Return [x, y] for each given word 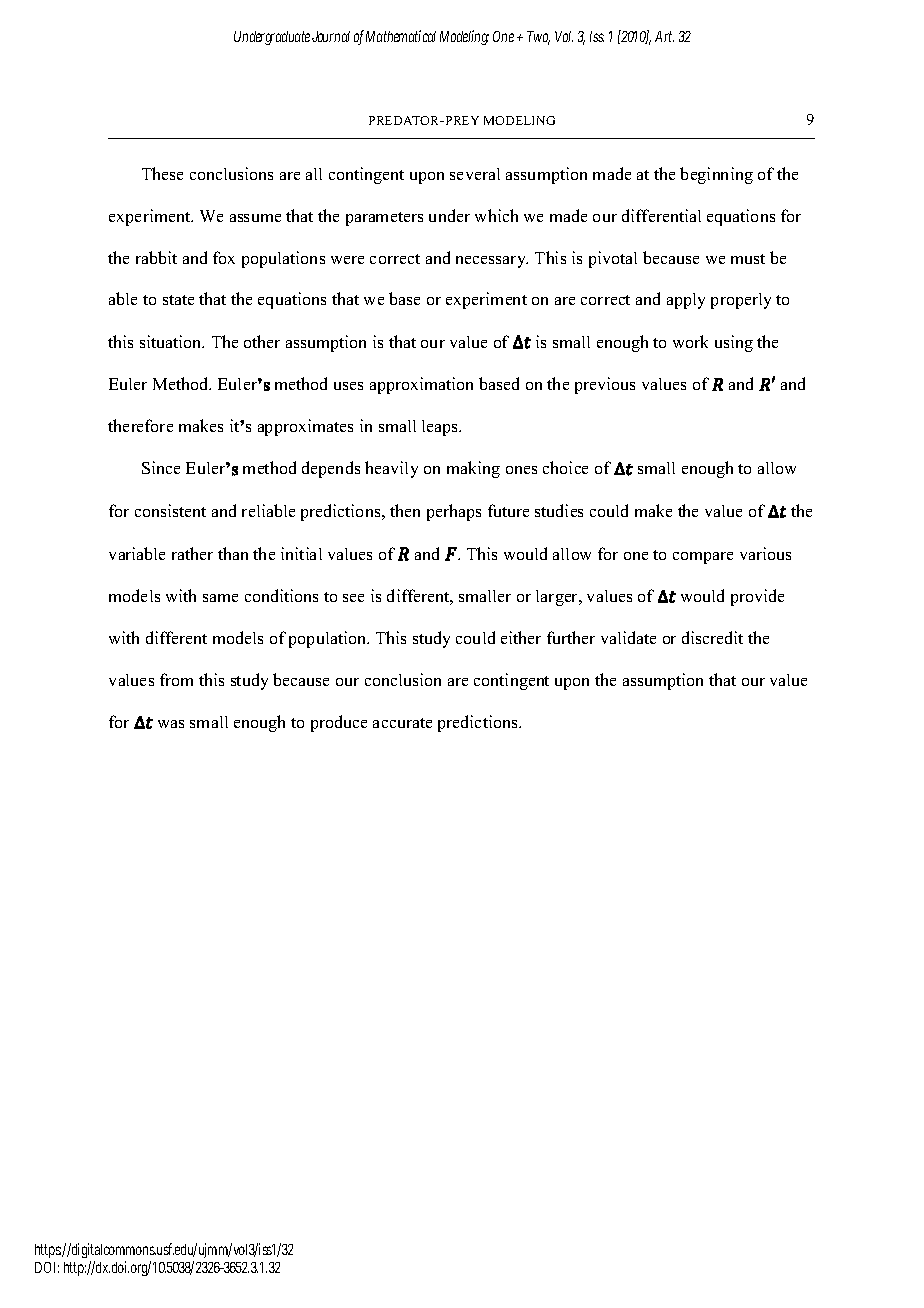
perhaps [454, 512]
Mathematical [401, 36]
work [690, 341]
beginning [716, 175]
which [496, 215]
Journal [331, 36]
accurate [402, 723]
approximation [421, 385]
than [233, 553]
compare [703, 558]
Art [664, 36]
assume [255, 218]
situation [172, 341]
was [171, 724]
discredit [712, 637]
